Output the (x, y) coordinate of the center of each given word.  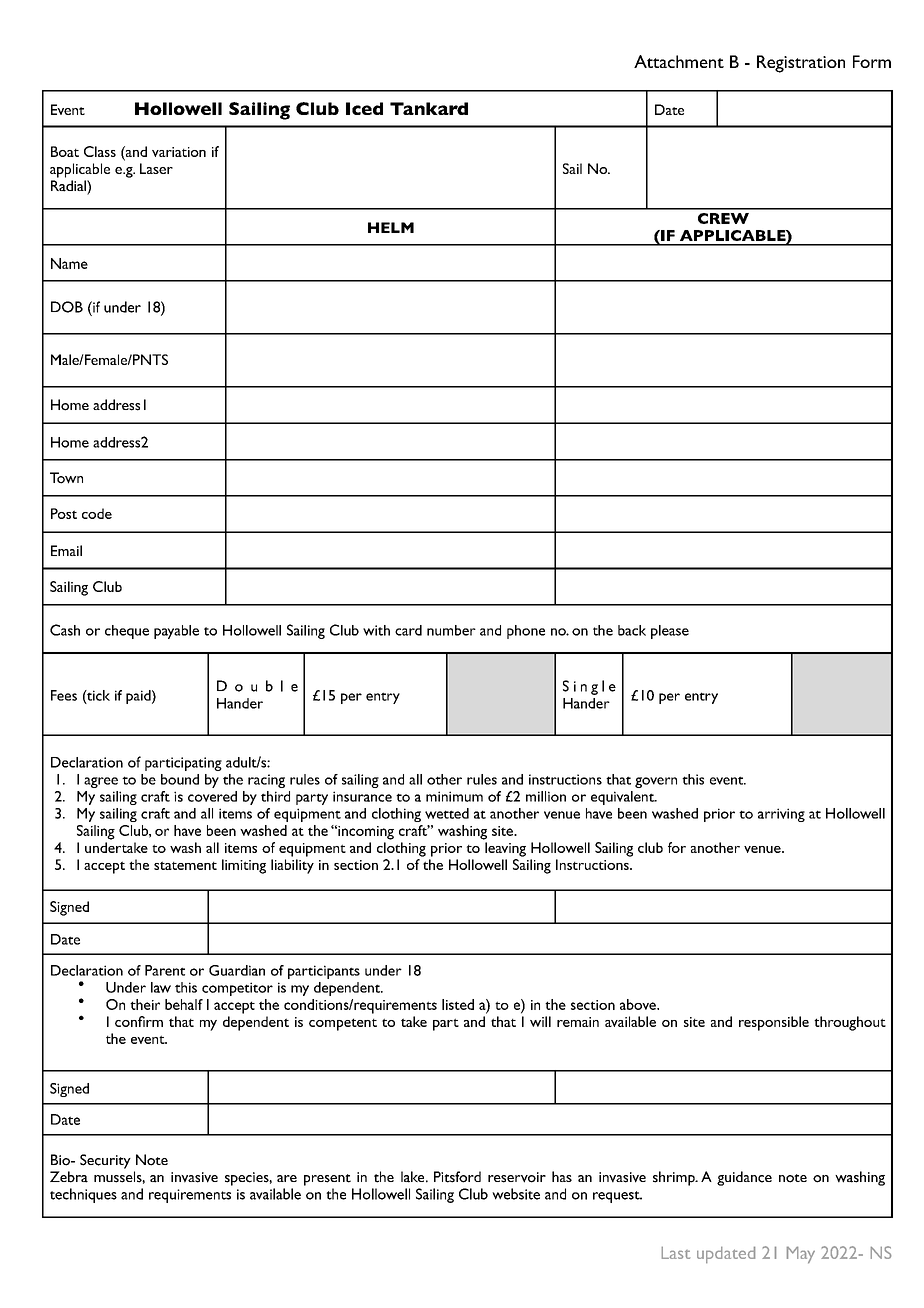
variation (179, 152)
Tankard (429, 108)
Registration (801, 64)
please (670, 632)
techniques (83, 1195)
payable (176, 632)
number (451, 630)
